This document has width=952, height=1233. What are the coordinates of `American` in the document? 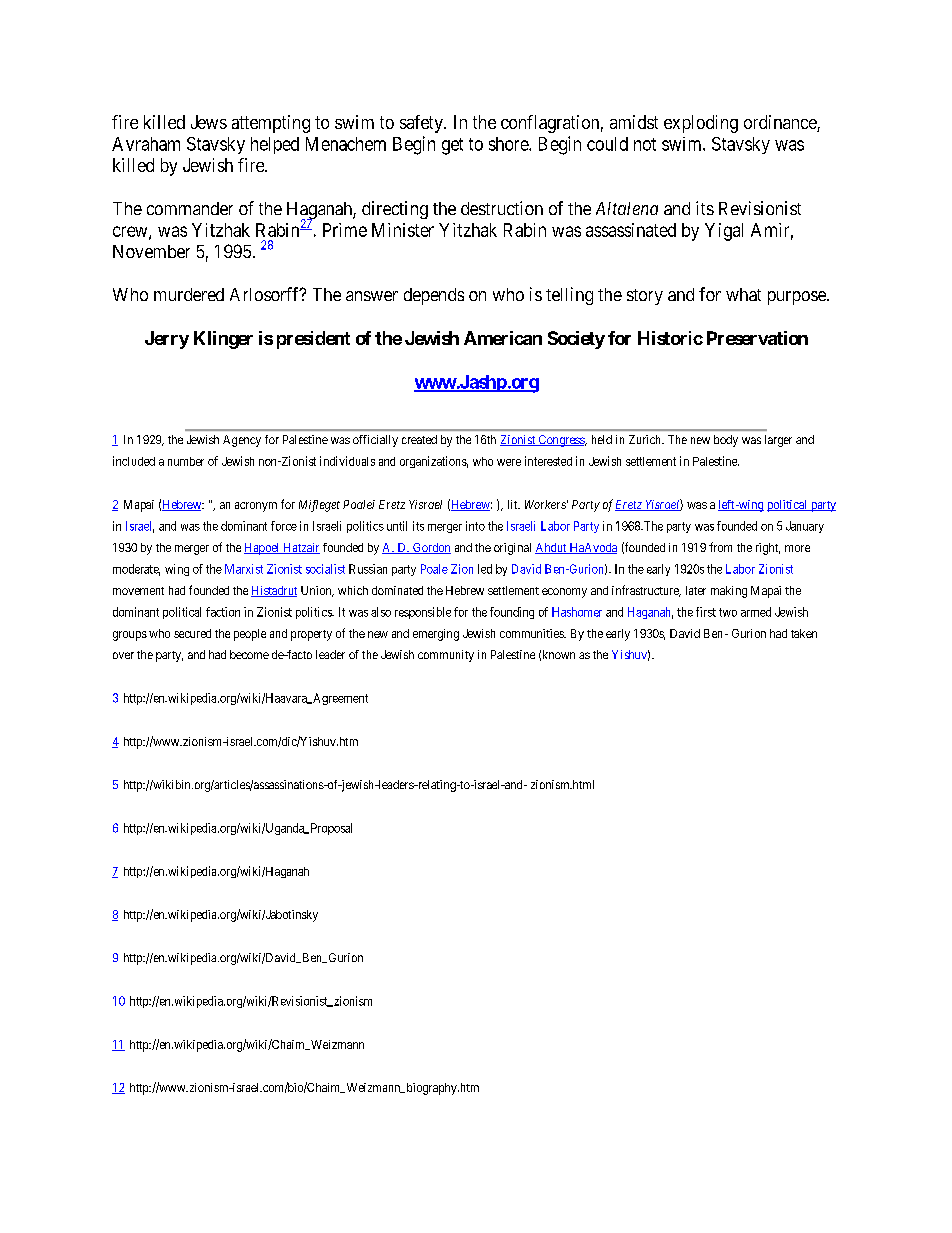 It's located at (503, 338).
